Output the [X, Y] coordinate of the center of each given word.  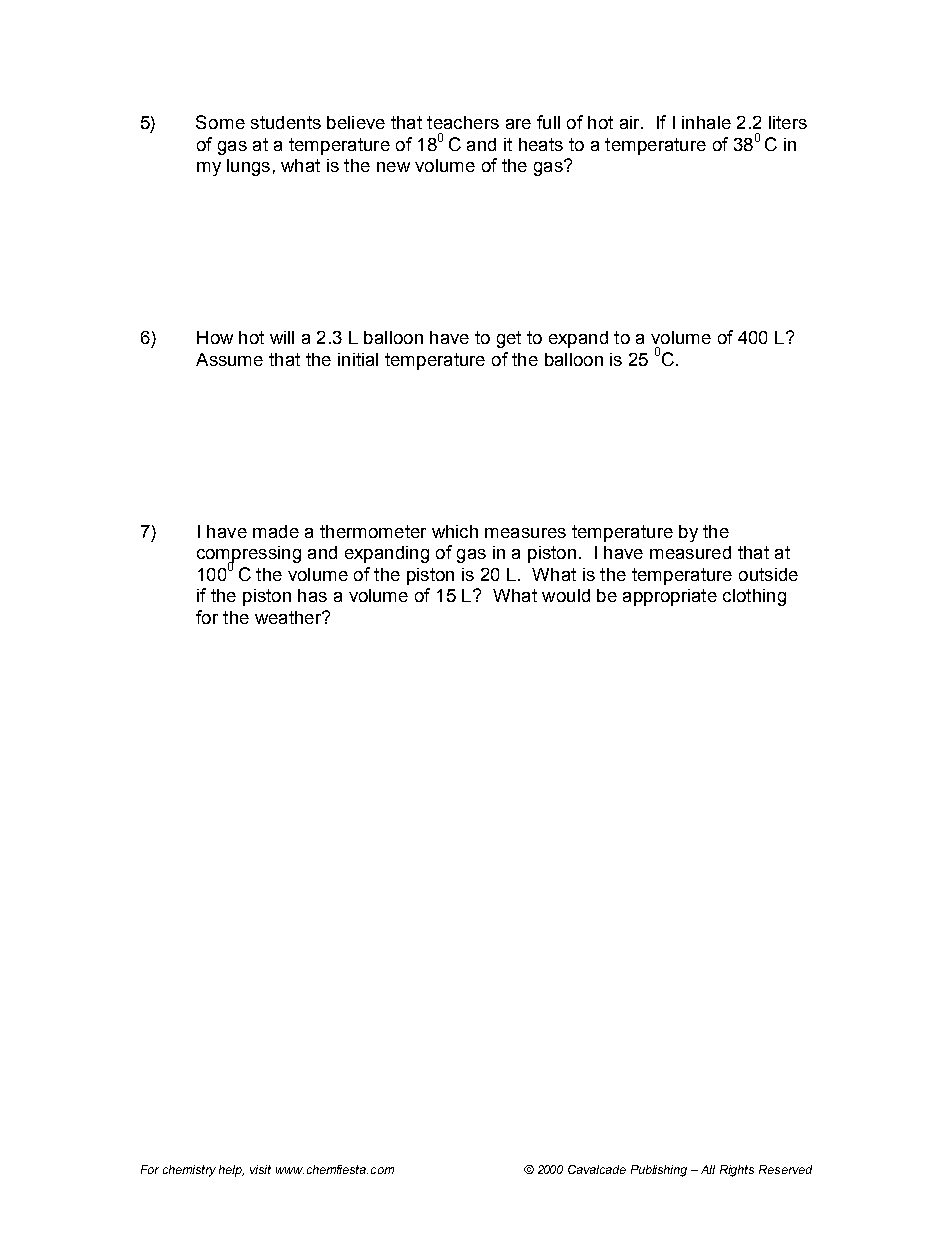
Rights [737, 1171]
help [231, 1171]
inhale [706, 122]
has [312, 595]
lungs [248, 167]
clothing [754, 597]
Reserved [785, 1169]
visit [260, 1169]
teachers [463, 122]
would [566, 595]
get [509, 339]
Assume [229, 359]
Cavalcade [597, 1169]
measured [690, 552]
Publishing [659, 1171]
